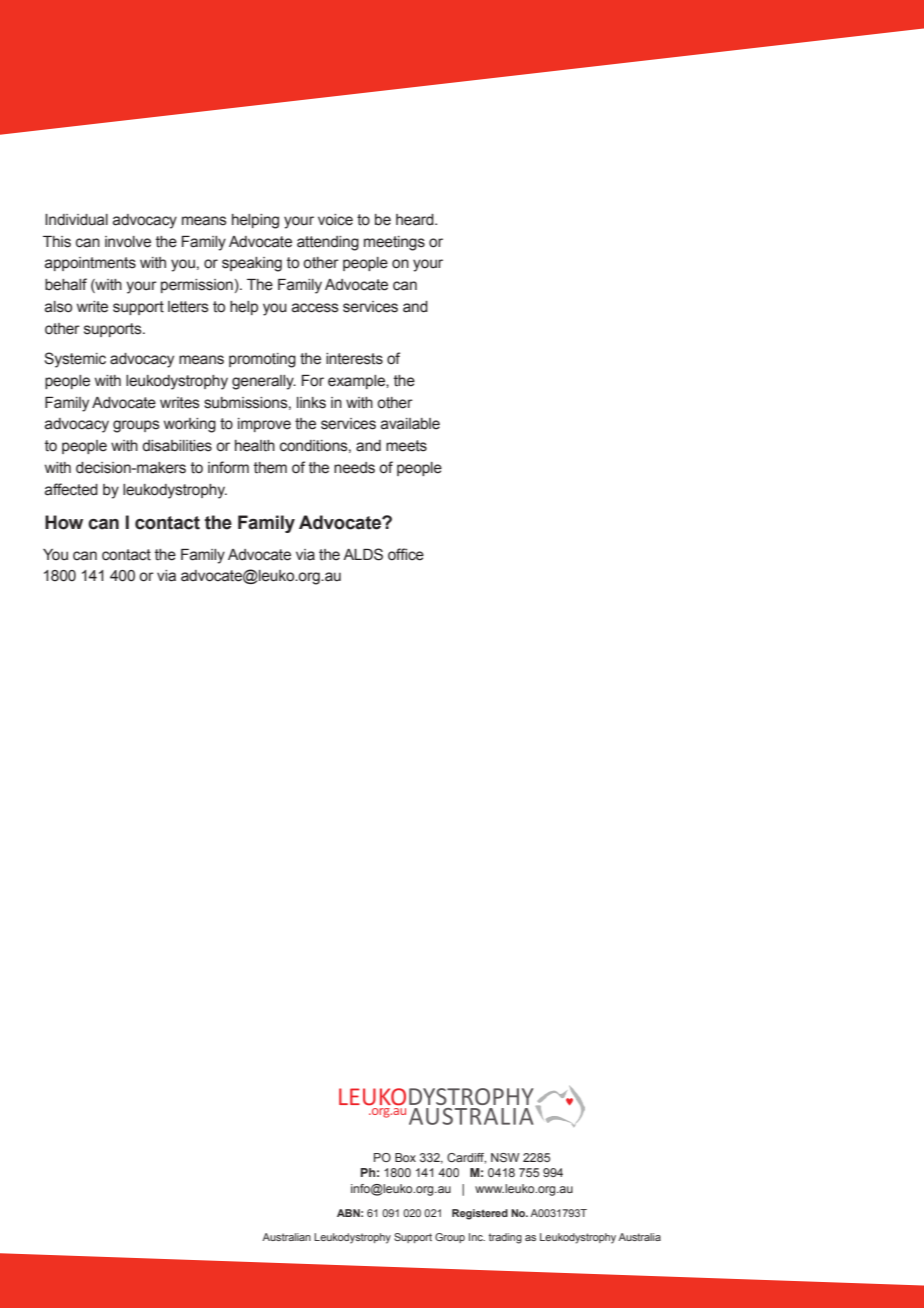  I want to click on involve, so click(128, 242).
